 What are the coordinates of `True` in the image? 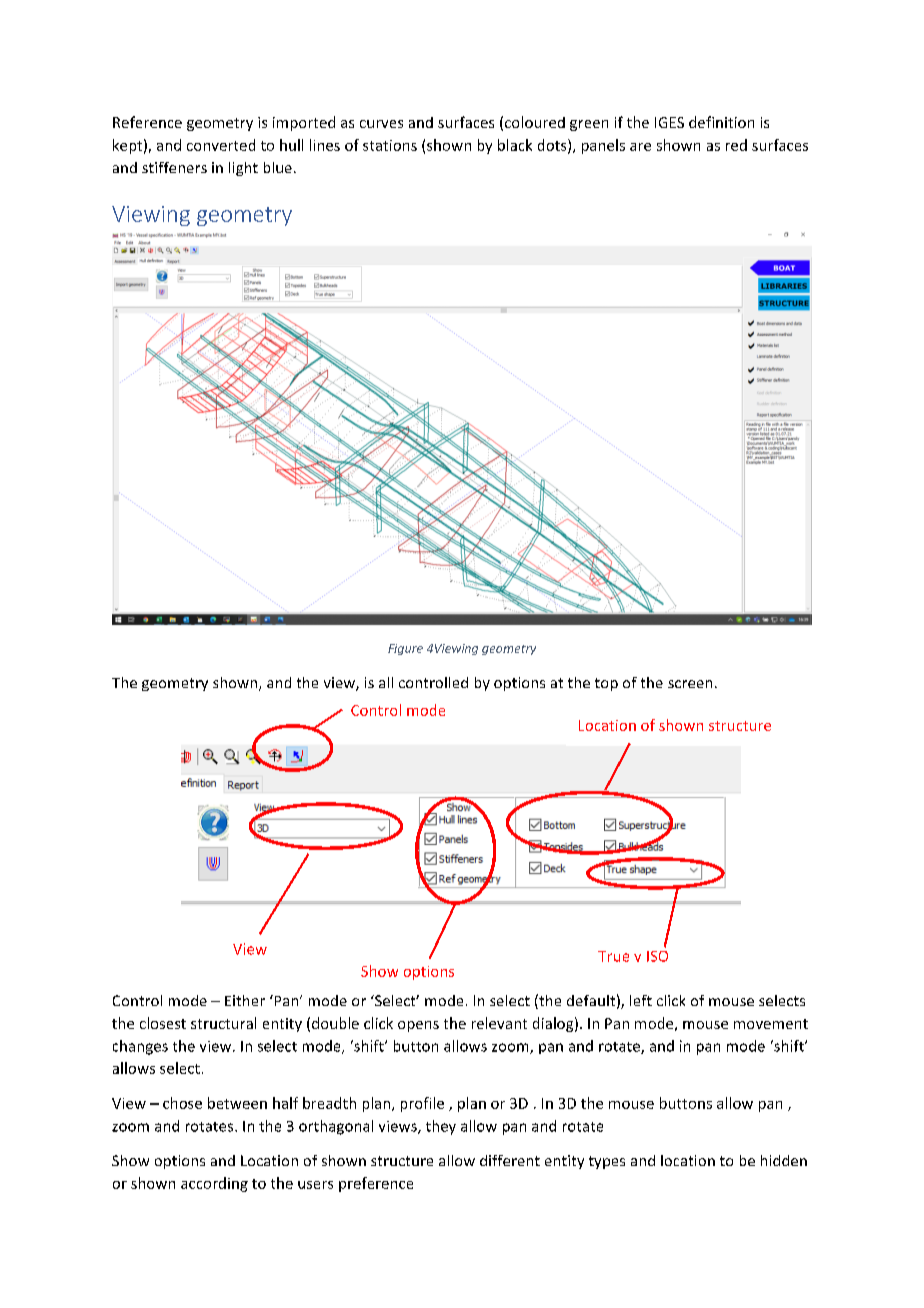 It's located at (613, 956).
